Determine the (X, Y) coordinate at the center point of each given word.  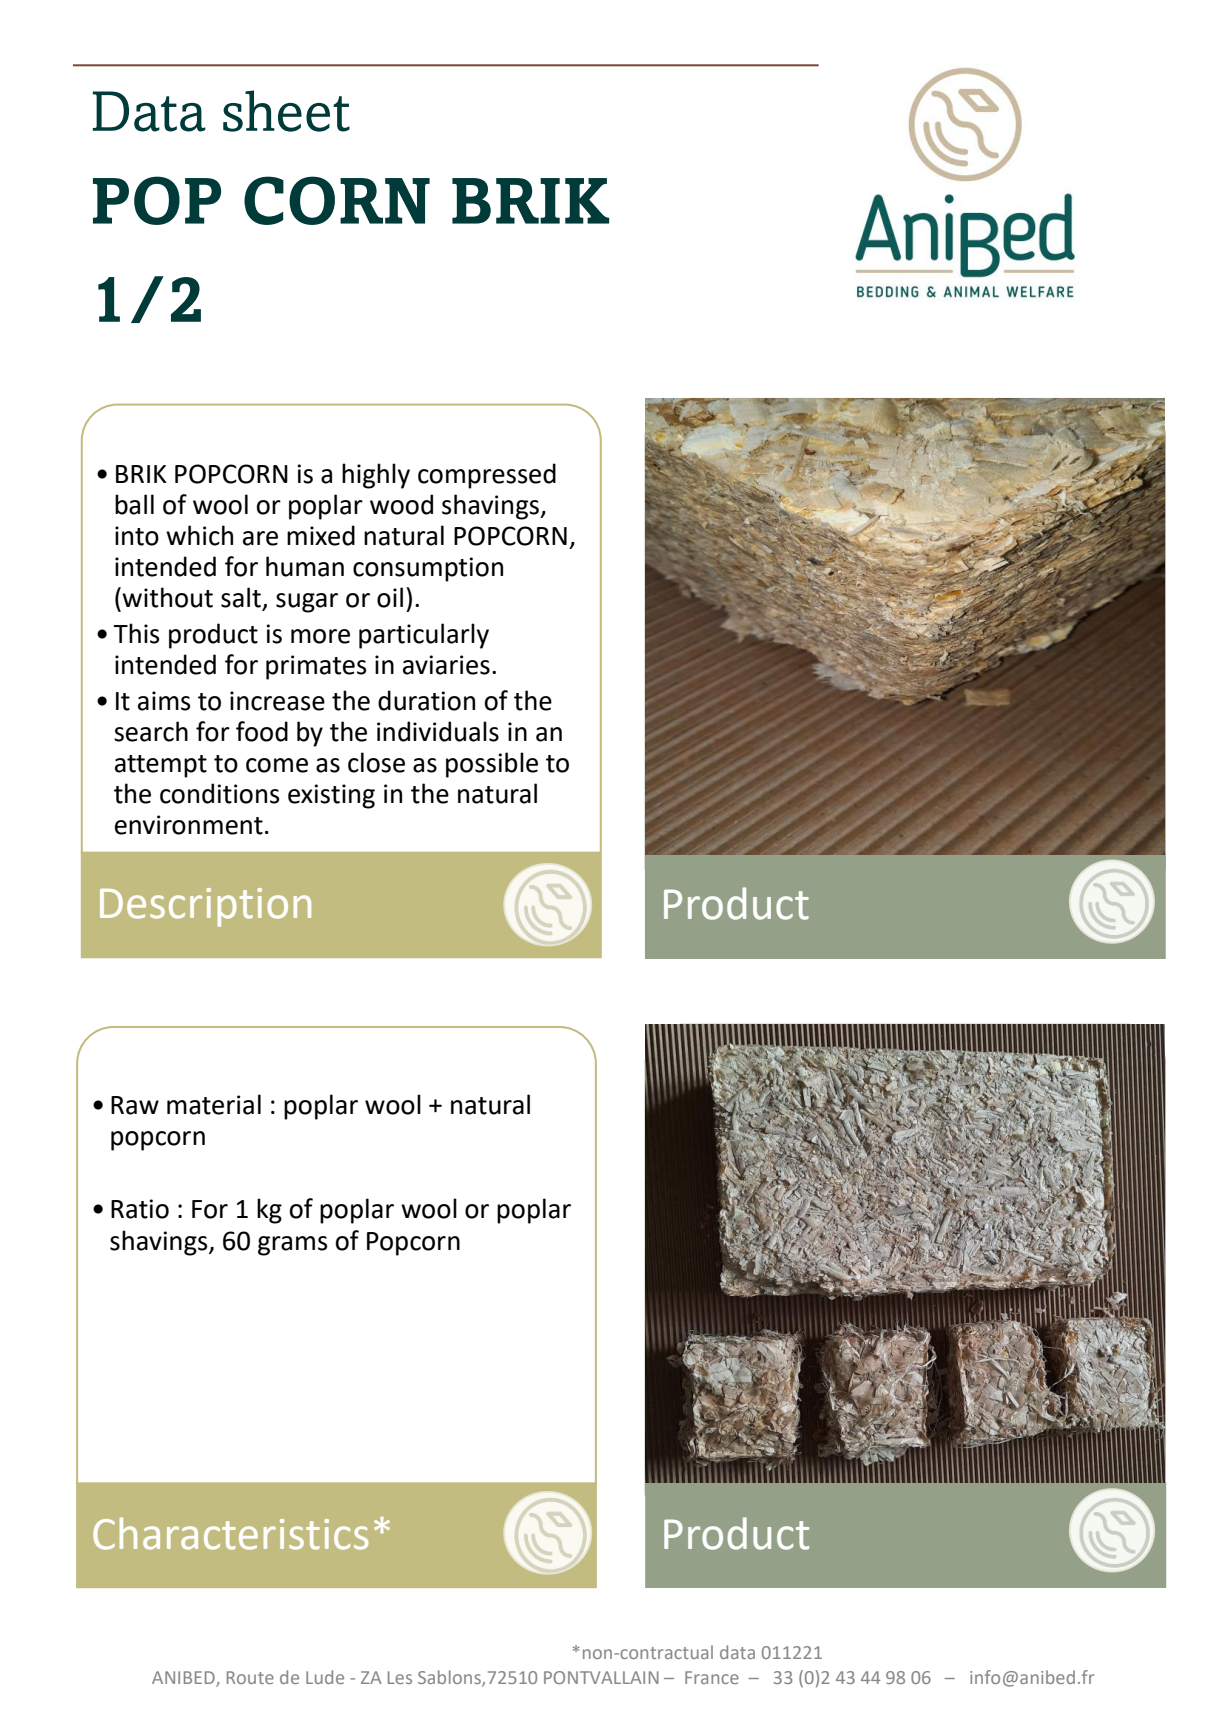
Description (205, 907)
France (712, 1677)
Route (250, 1677)
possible (492, 765)
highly (376, 476)
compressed (487, 476)
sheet (286, 111)
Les (400, 1677)
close (376, 762)
